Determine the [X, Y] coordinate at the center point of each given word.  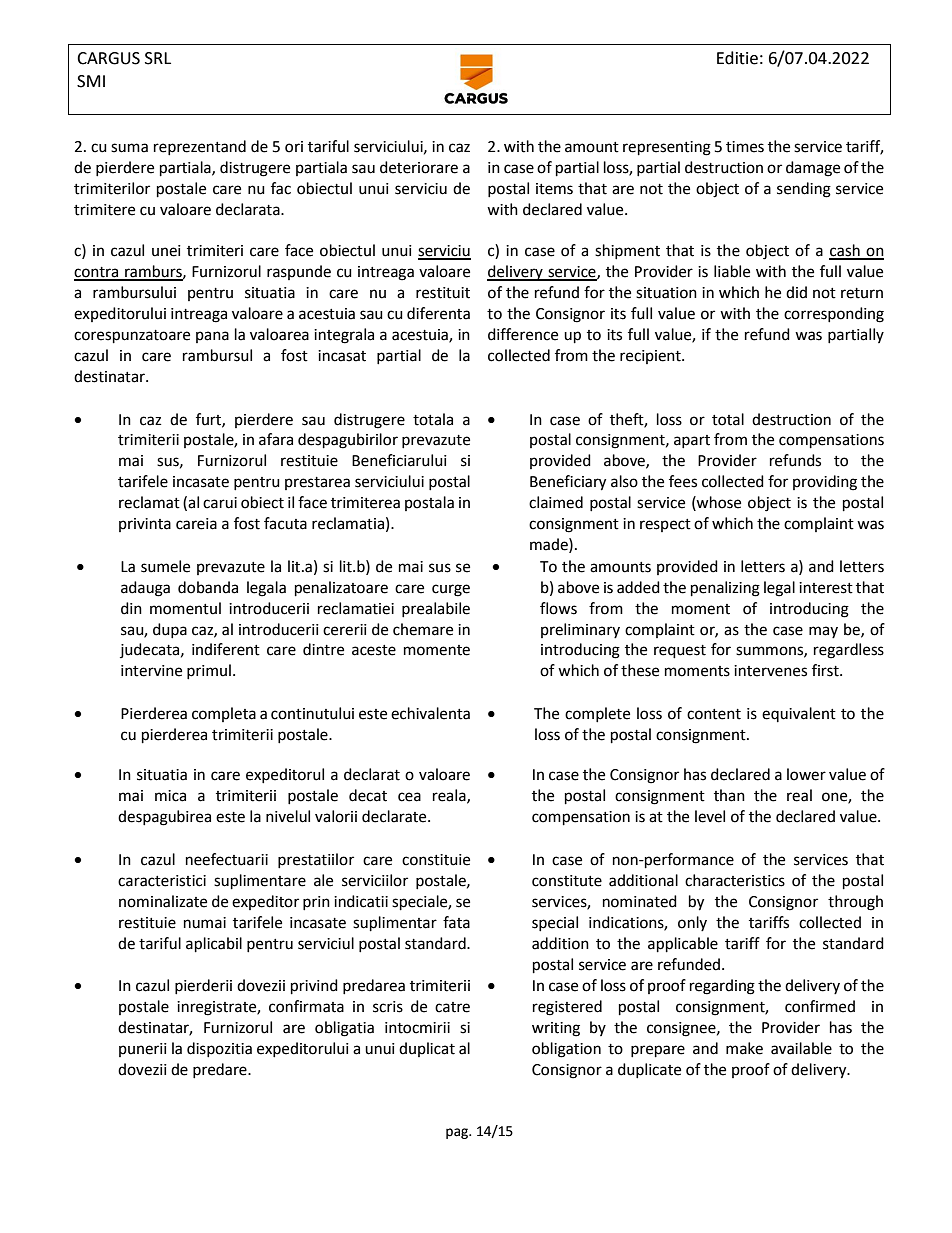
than [729, 795]
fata [456, 922]
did [796, 292]
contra [97, 273]
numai [205, 923]
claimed [556, 502]
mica [170, 796]
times [745, 147]
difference [523, 334]
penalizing [725, 589]
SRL [158, 58]
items [554, 189]
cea [409, 797]
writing [556, 1029]
